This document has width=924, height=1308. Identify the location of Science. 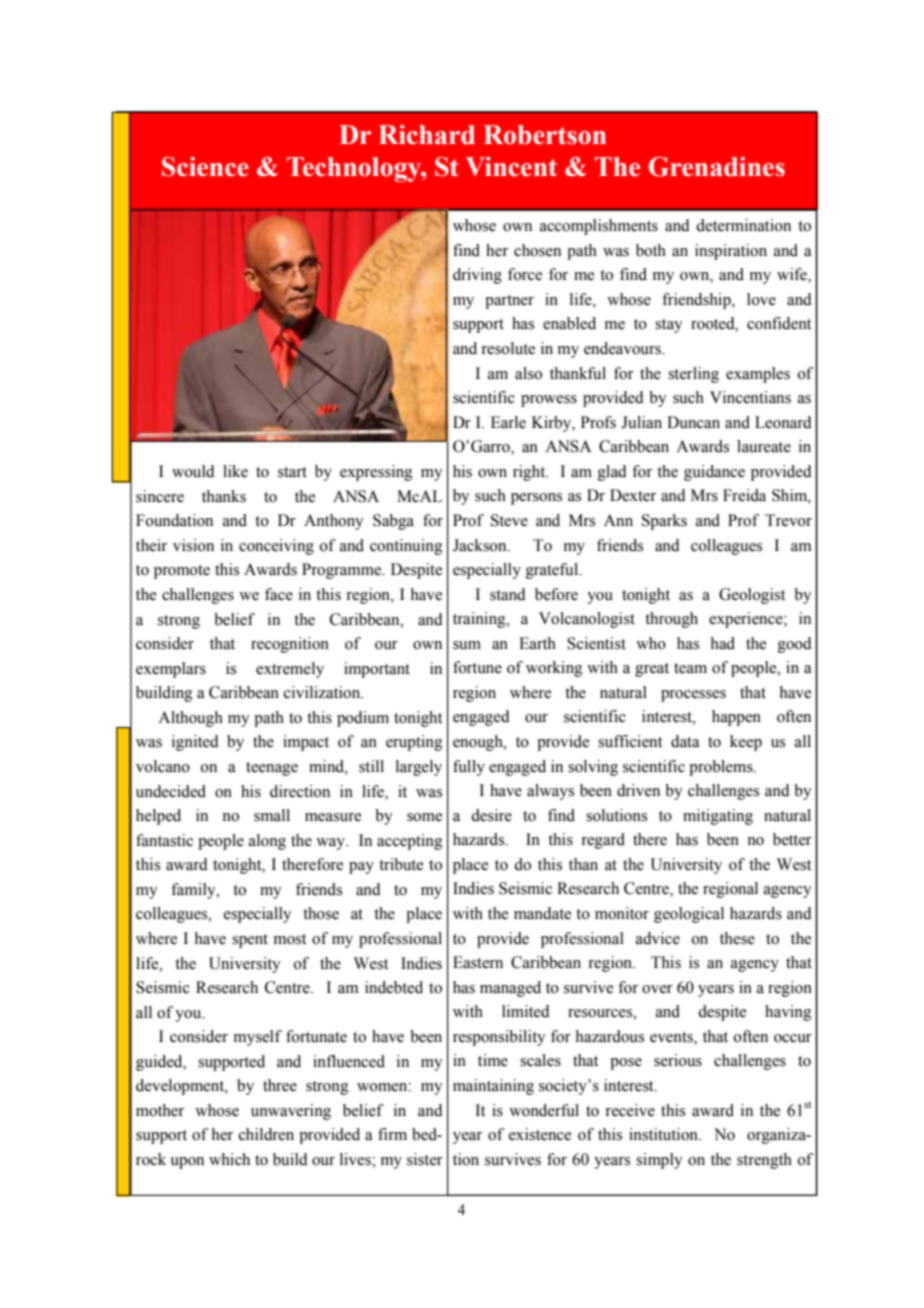
(205, 167).
